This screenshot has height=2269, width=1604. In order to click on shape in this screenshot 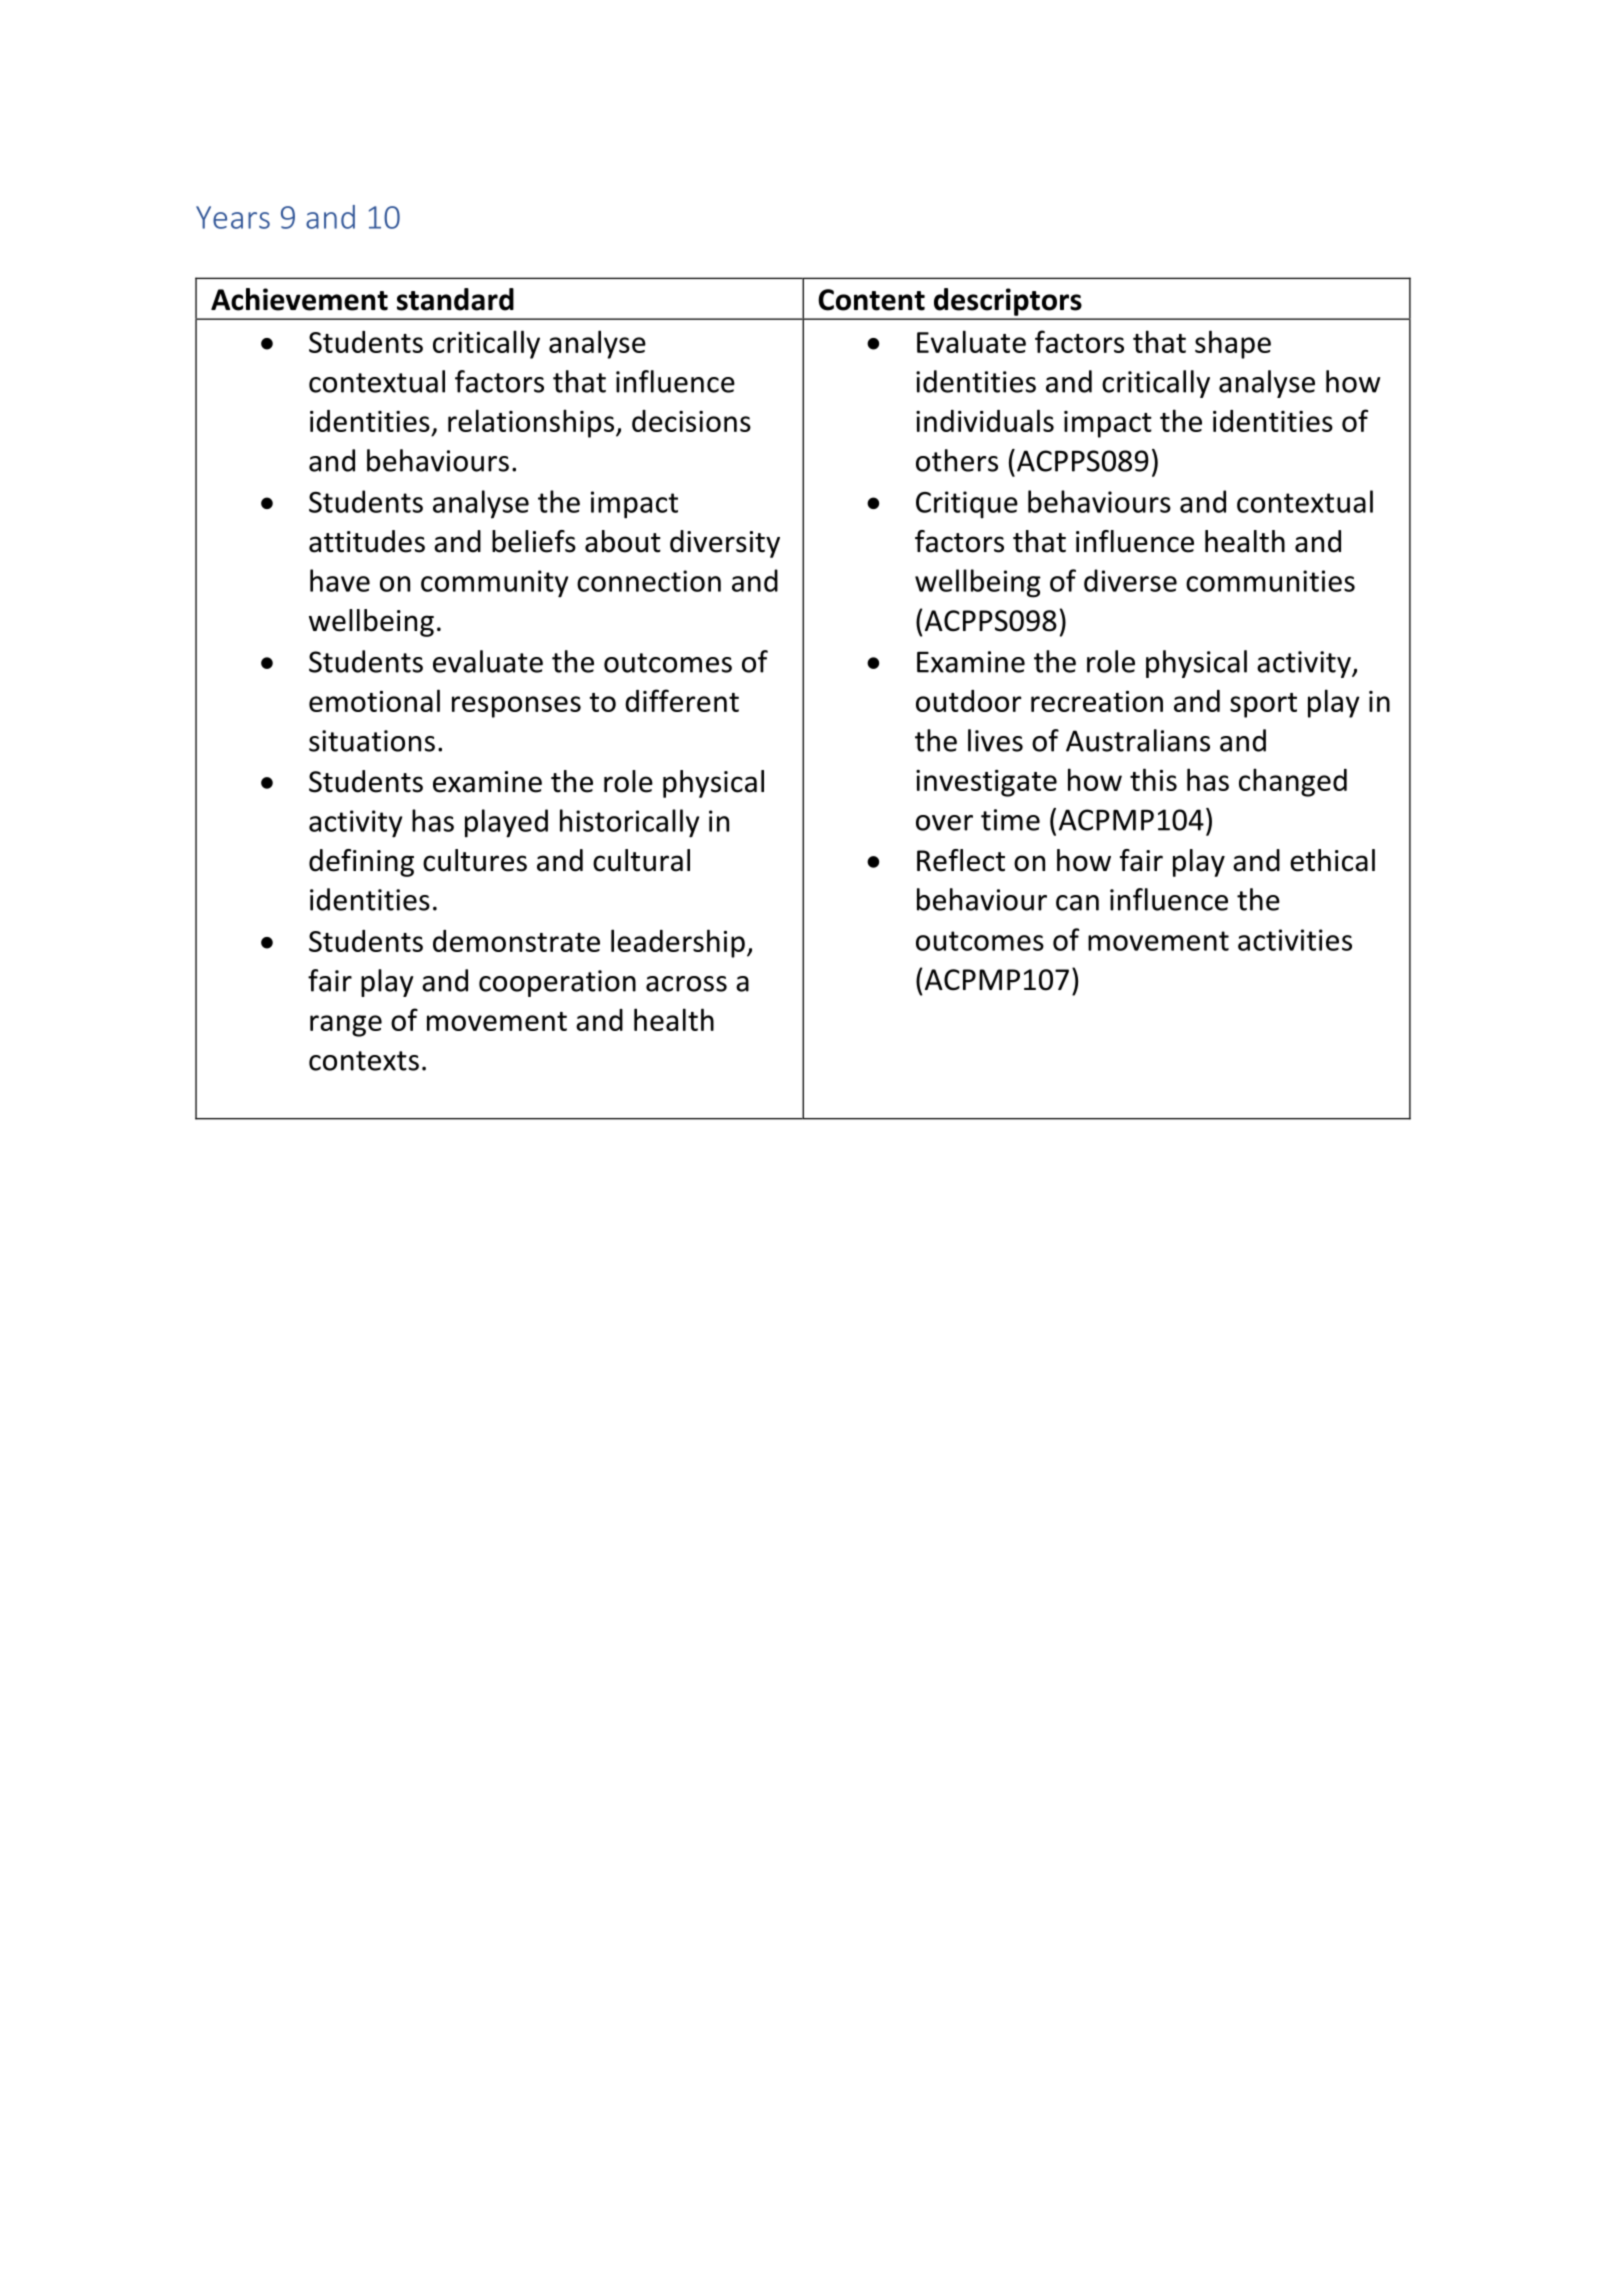, I will do `click(1233, 344)`.
